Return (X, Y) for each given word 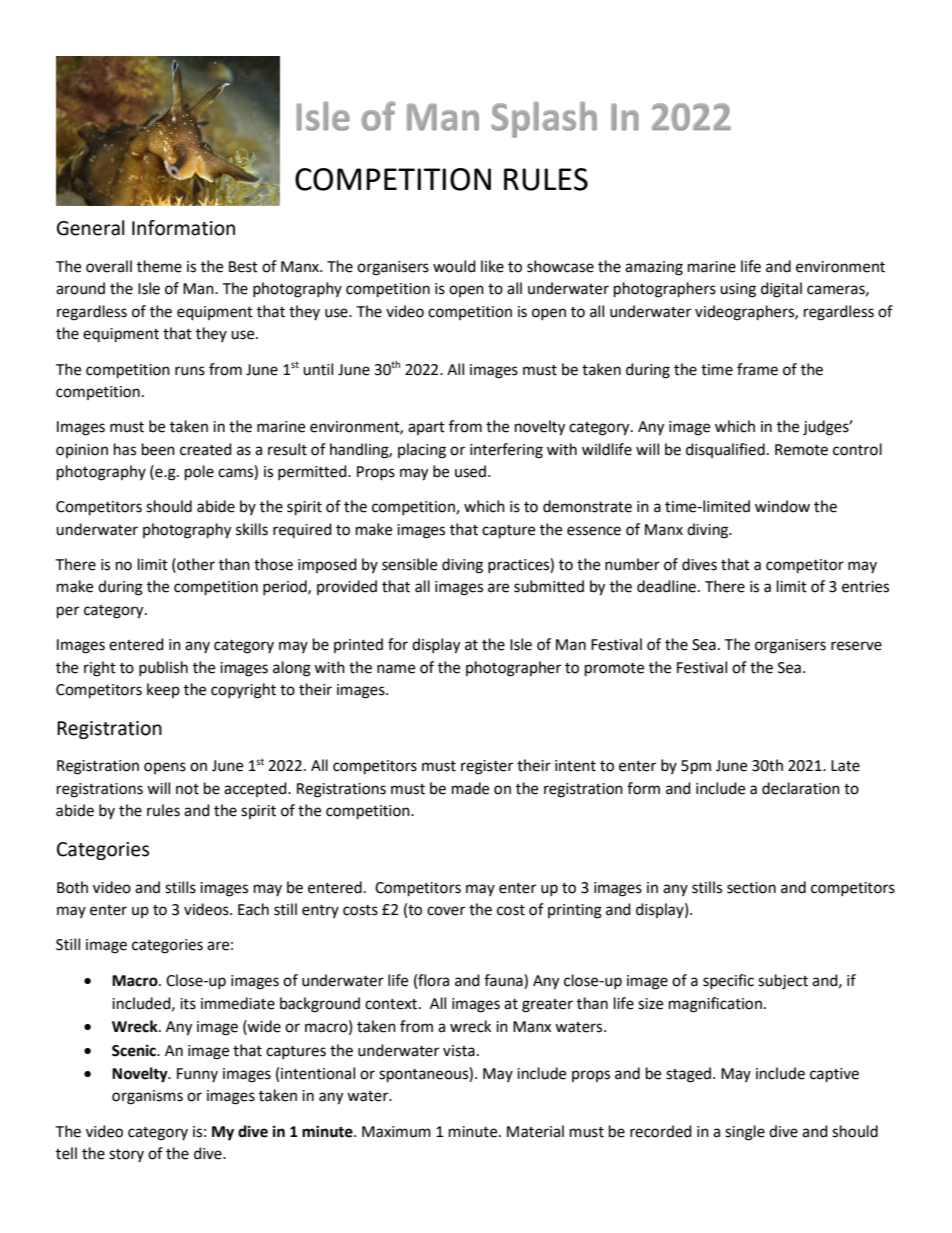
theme (159, 266)
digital (781, 290)
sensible (409, 564)
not (187, 789)
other (195, 564)
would (454, 266)
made (470, 788)
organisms (147, 1097)
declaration (801, 788)
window (782, 506)
